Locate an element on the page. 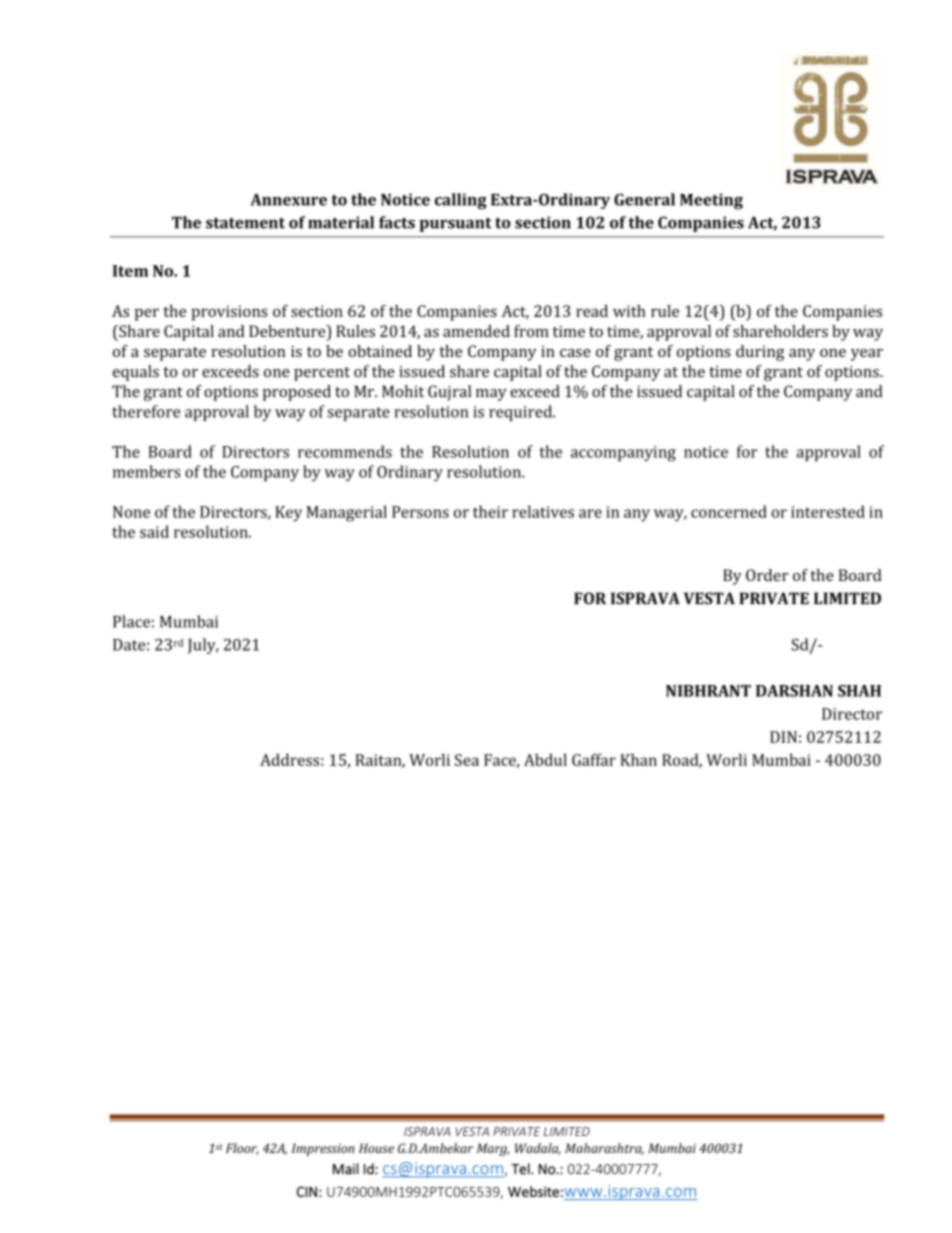 The width and height of the document is (952, 1233). Meeting is located at coordinates (711, 201).
